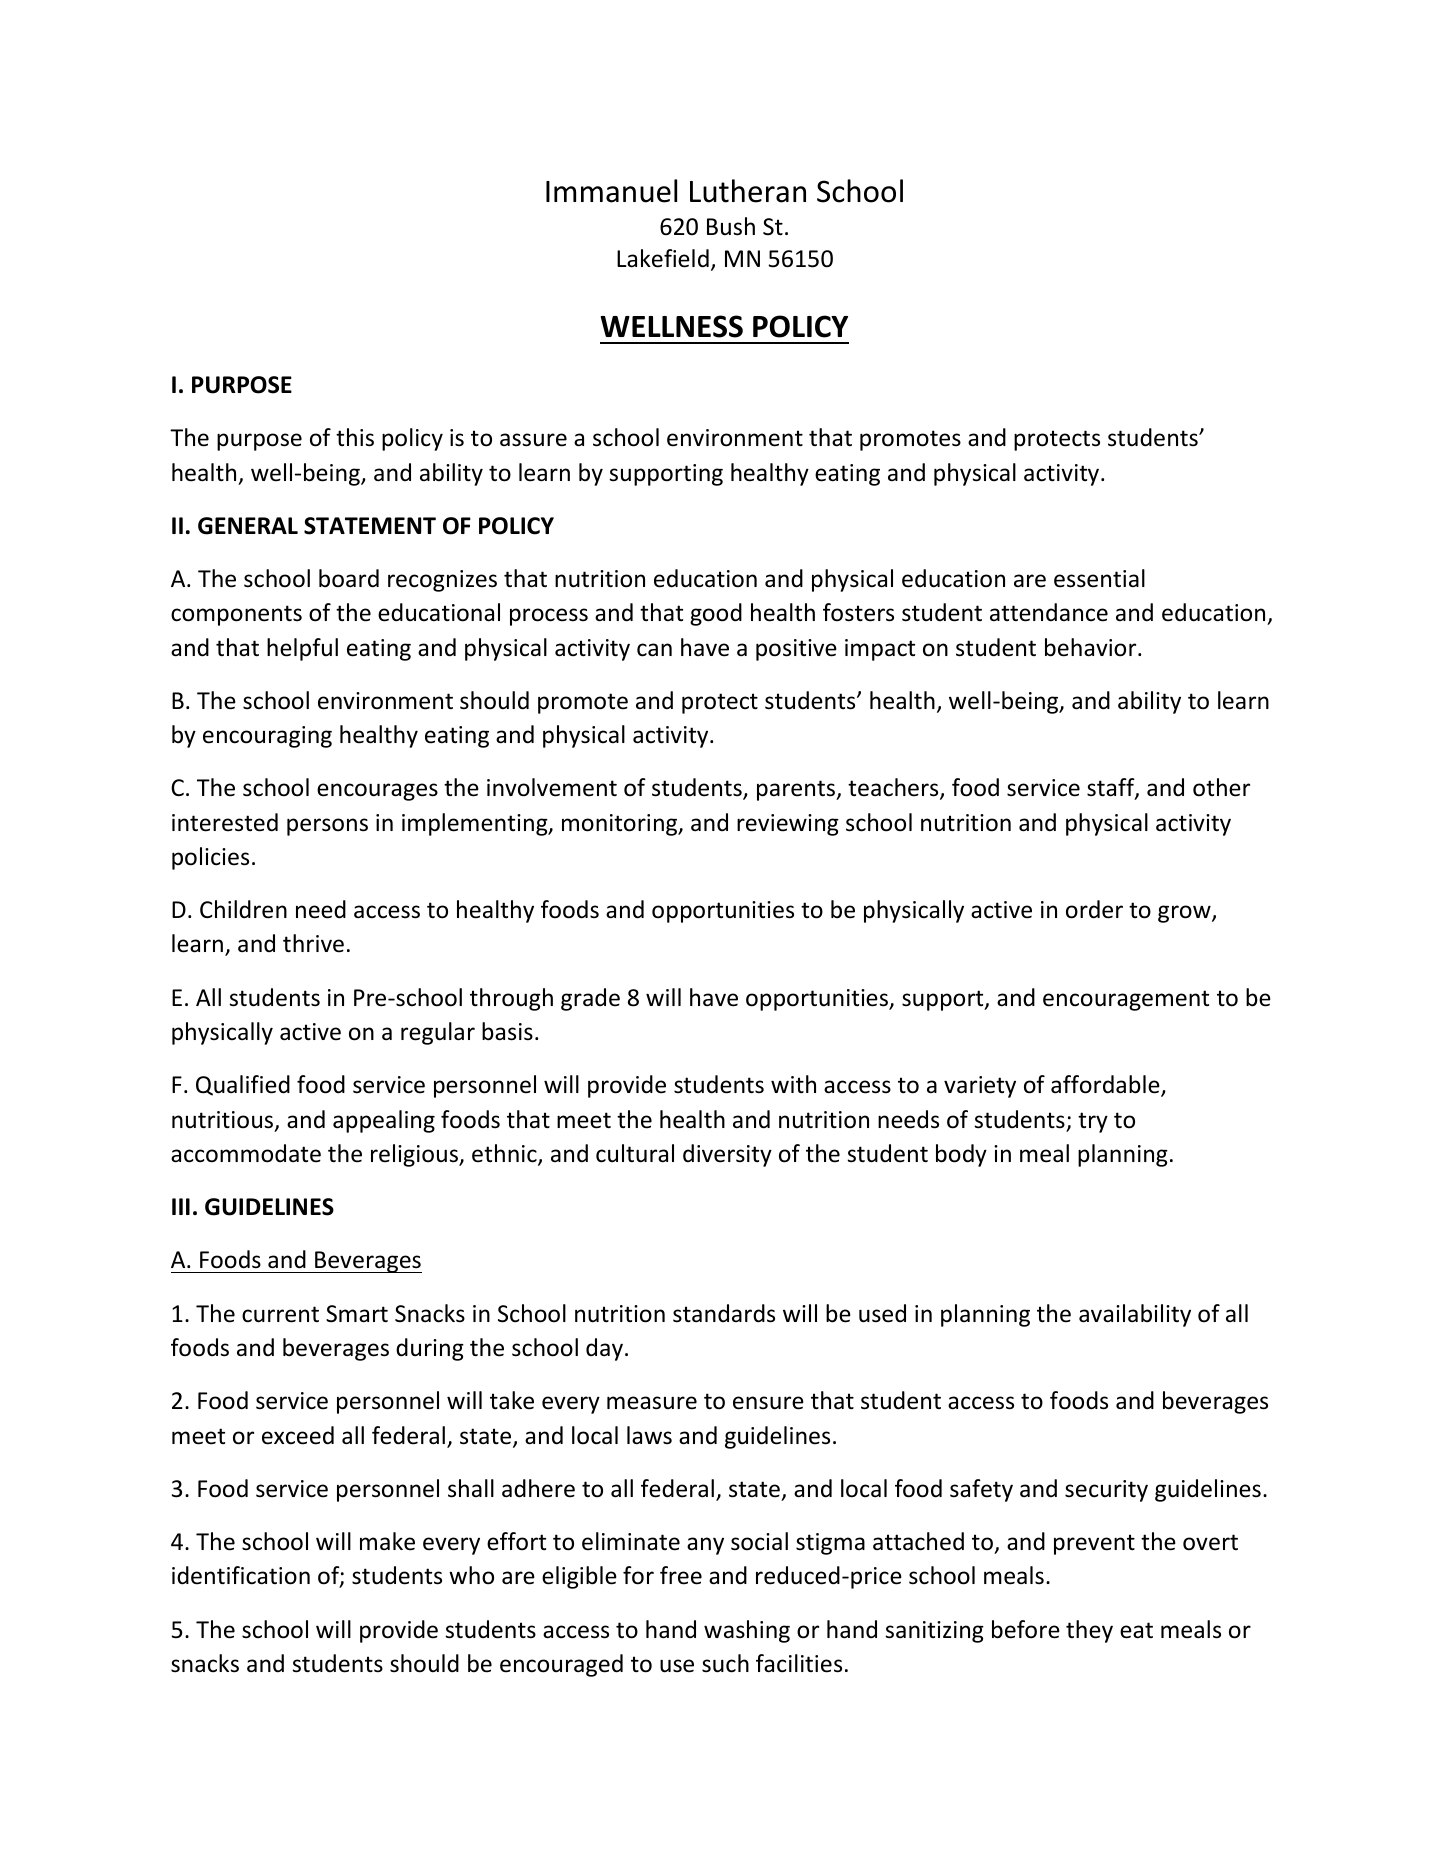 This page has width=1449, height=1875. I want to click on identification, so click(241, 1575).
